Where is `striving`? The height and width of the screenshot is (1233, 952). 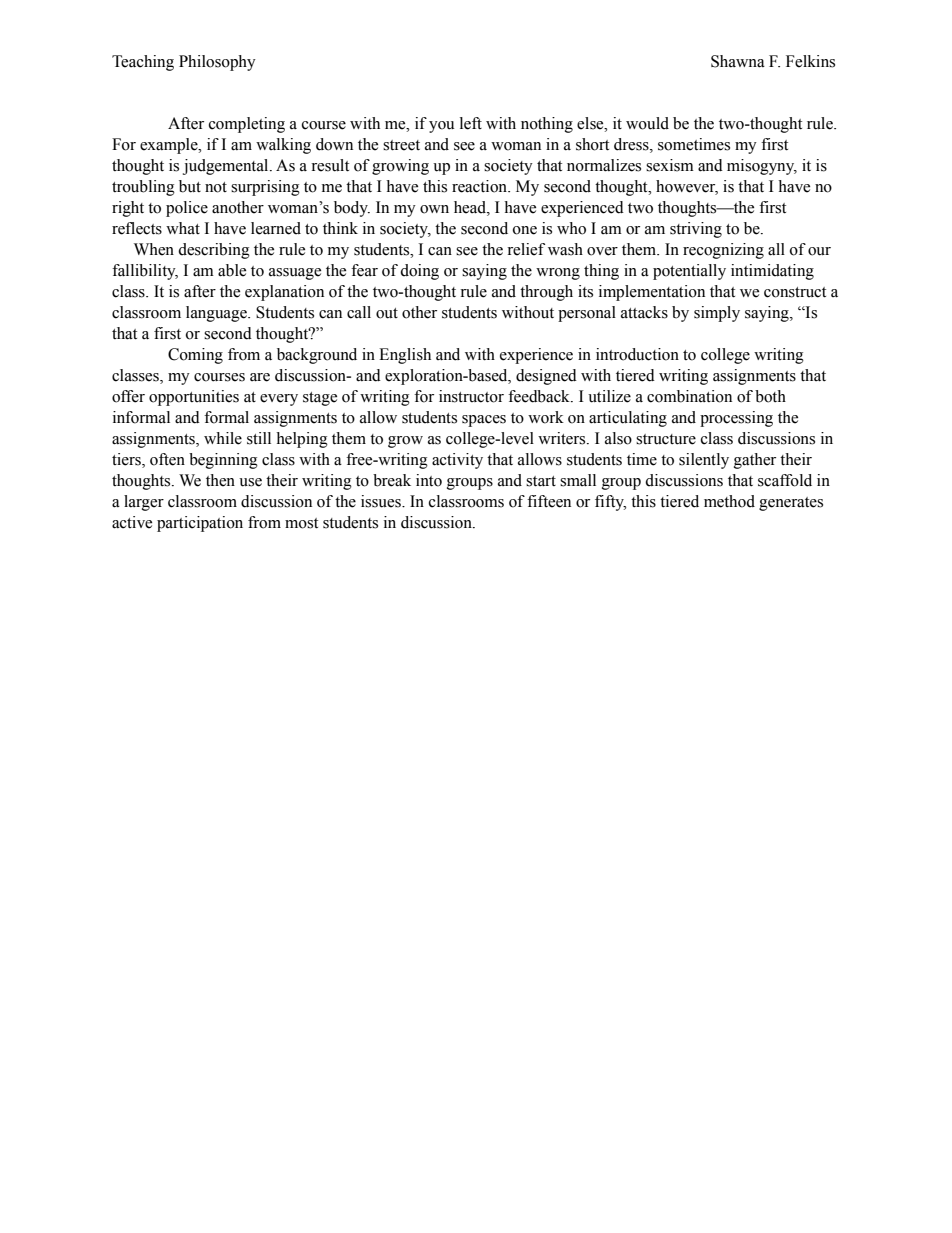
striving is located at coordinates (696, 230).
